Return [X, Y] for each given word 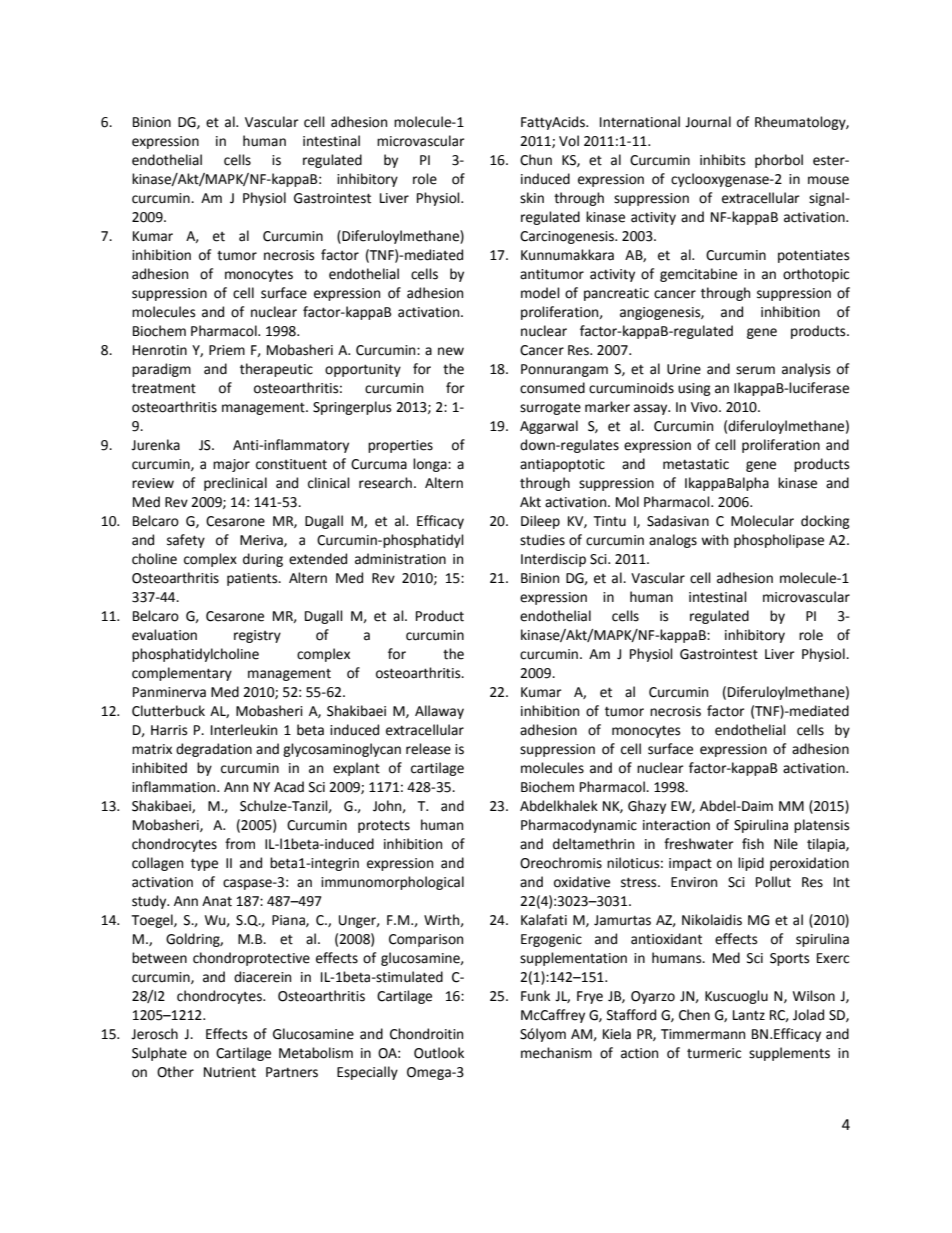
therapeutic [276, 370]
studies [542, 540]
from [240, 844]
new [451, 351]
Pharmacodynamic [579, 826]
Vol [569, 141]
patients [253, 579]
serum [755, 370]
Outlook [439, 1053]
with [714, 540]
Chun [536, 160]
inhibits [722, 160]
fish [753, 844]
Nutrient [230, 1072]
